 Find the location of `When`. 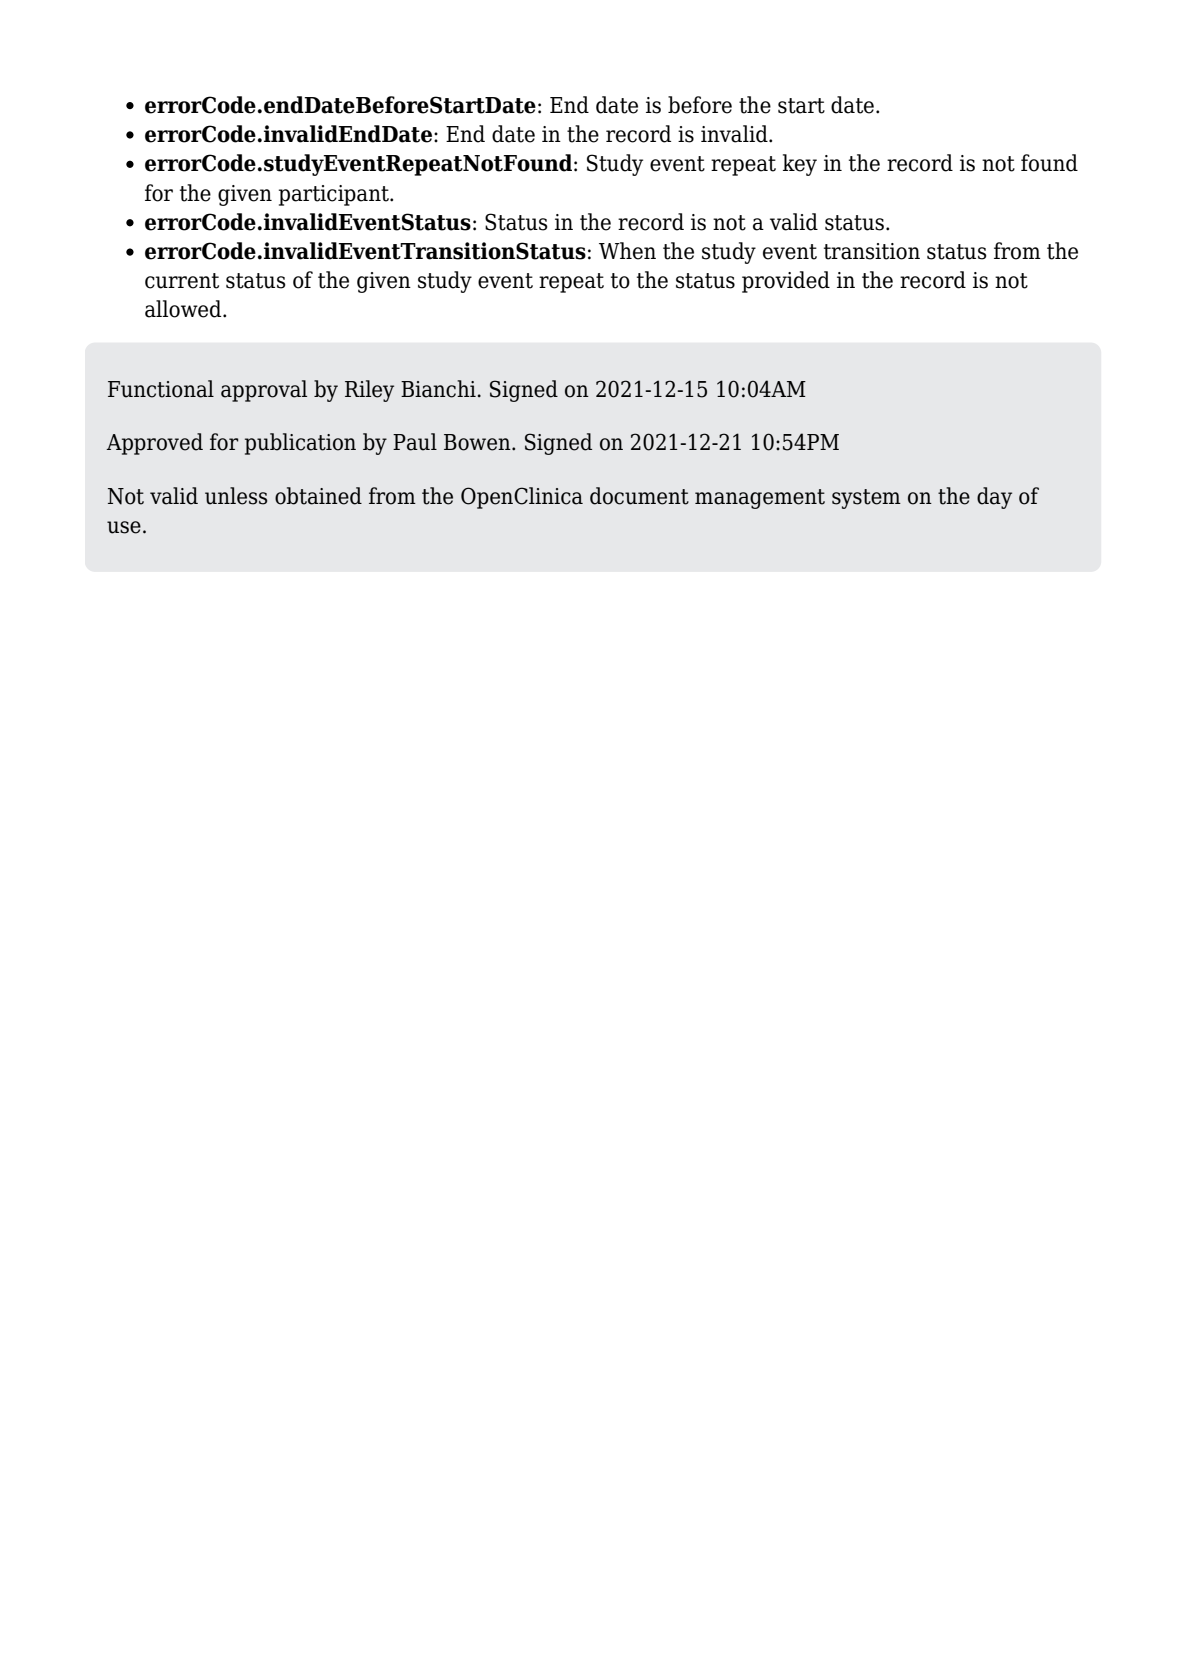

When is located at coordinates (627, 251).
